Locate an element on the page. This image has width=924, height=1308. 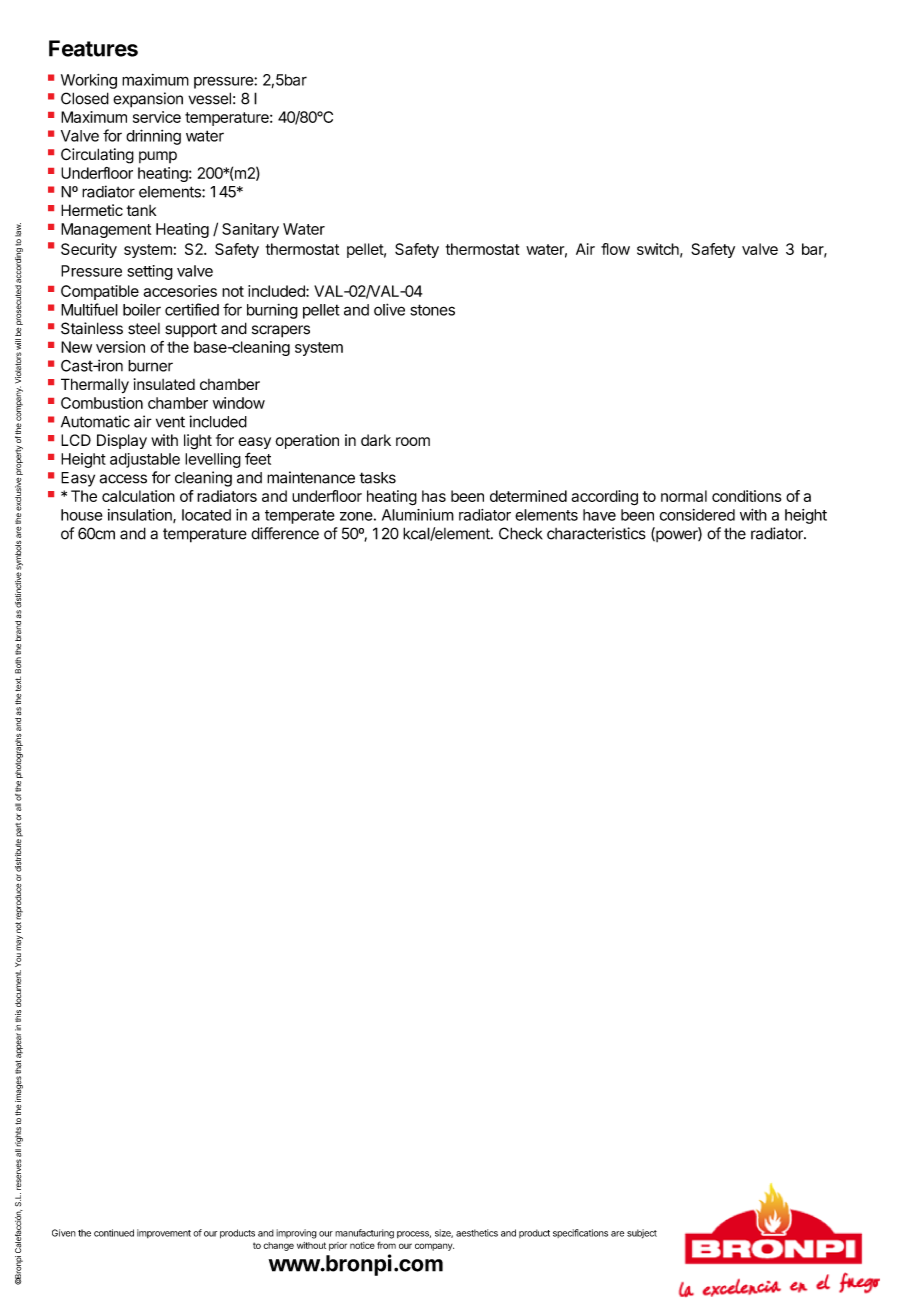
stones is located at coordinates (432, 310).
